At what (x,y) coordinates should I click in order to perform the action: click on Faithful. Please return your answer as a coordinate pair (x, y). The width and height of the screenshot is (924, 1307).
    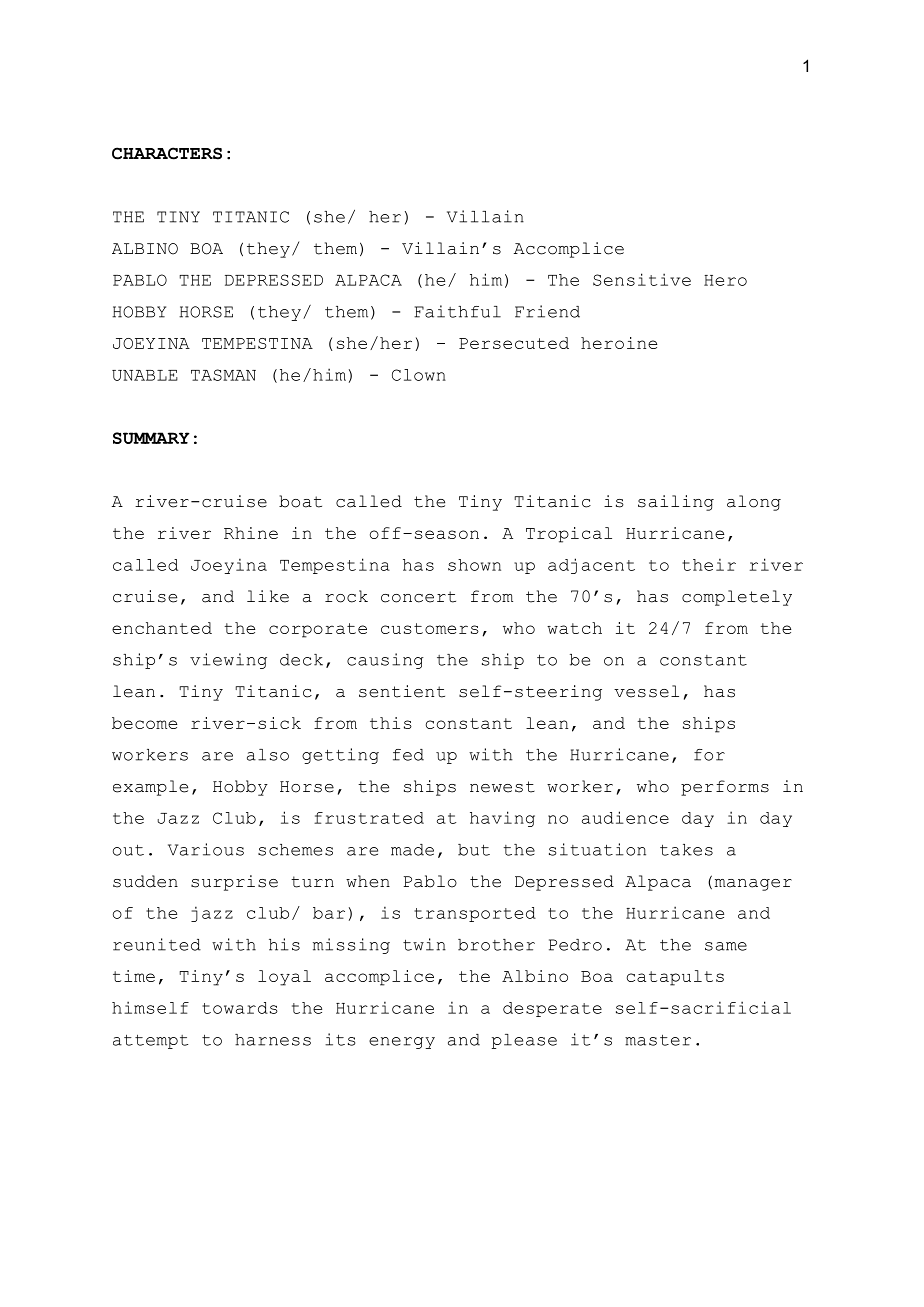
    Looking at the image, I should click on (457, 311).
